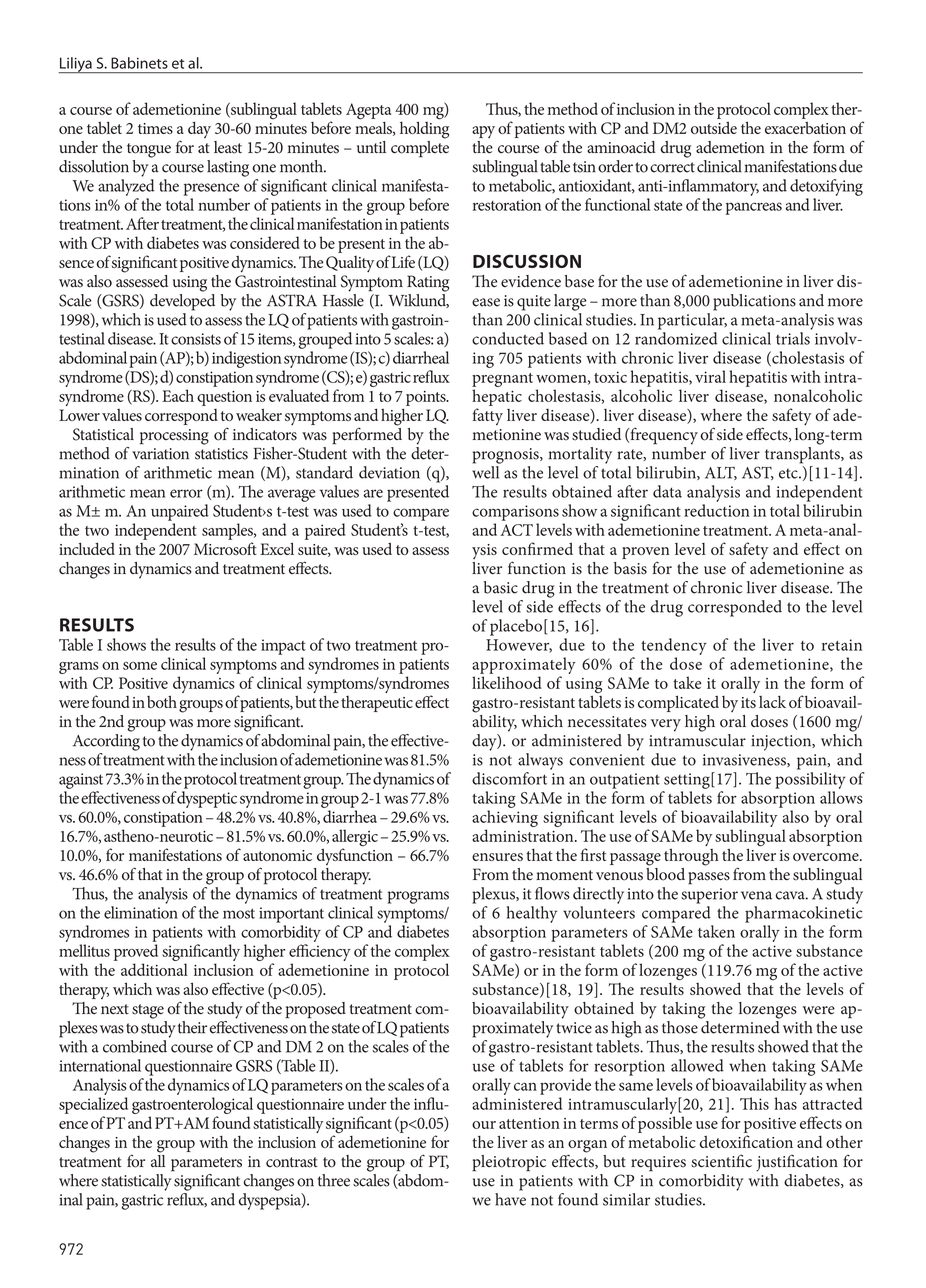 The image size is (926, 1288). I want to click on specialized, so click(93, 1105).
